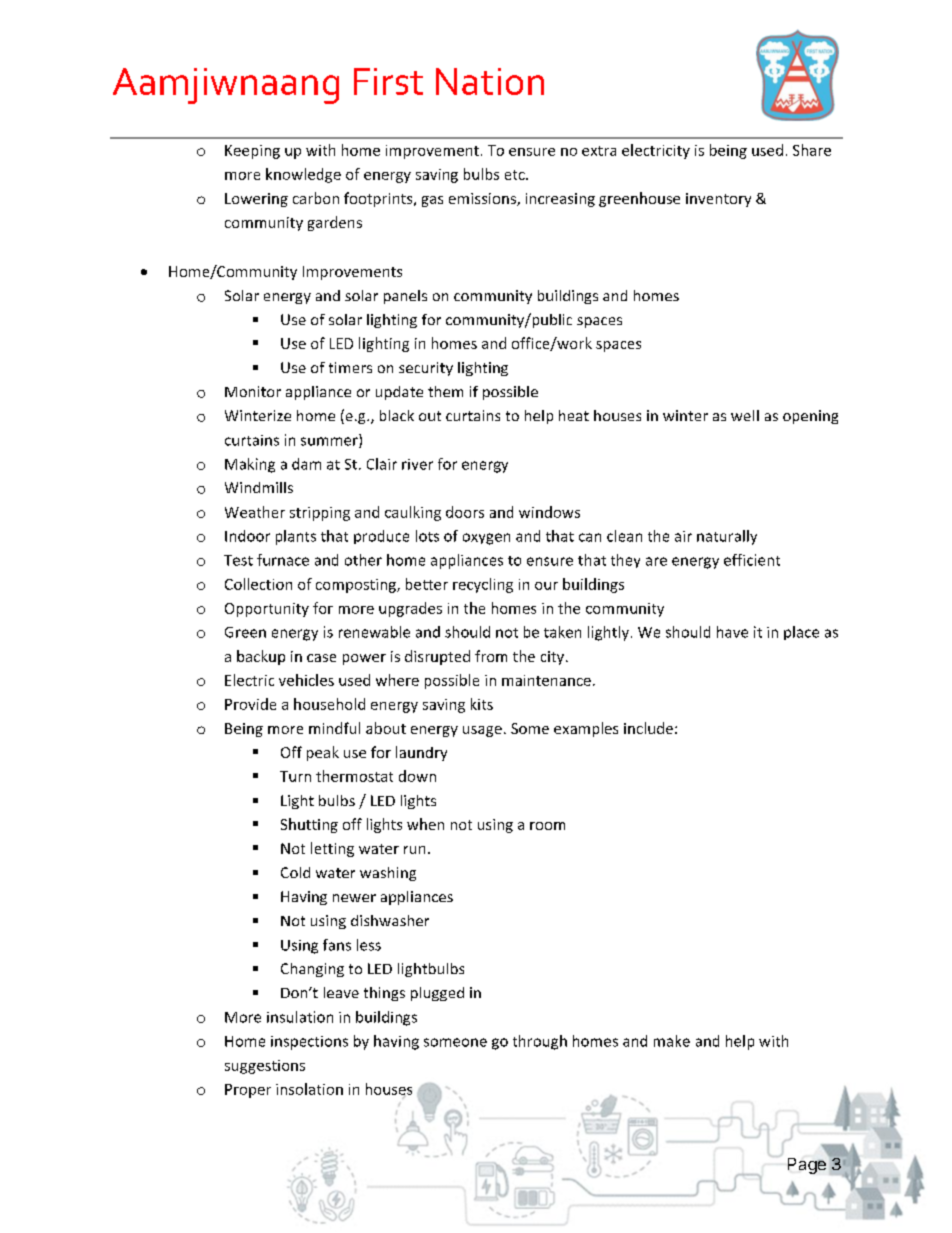 The height and width of the image is (1233, 952). I want to click on case, so click(321, 658).
